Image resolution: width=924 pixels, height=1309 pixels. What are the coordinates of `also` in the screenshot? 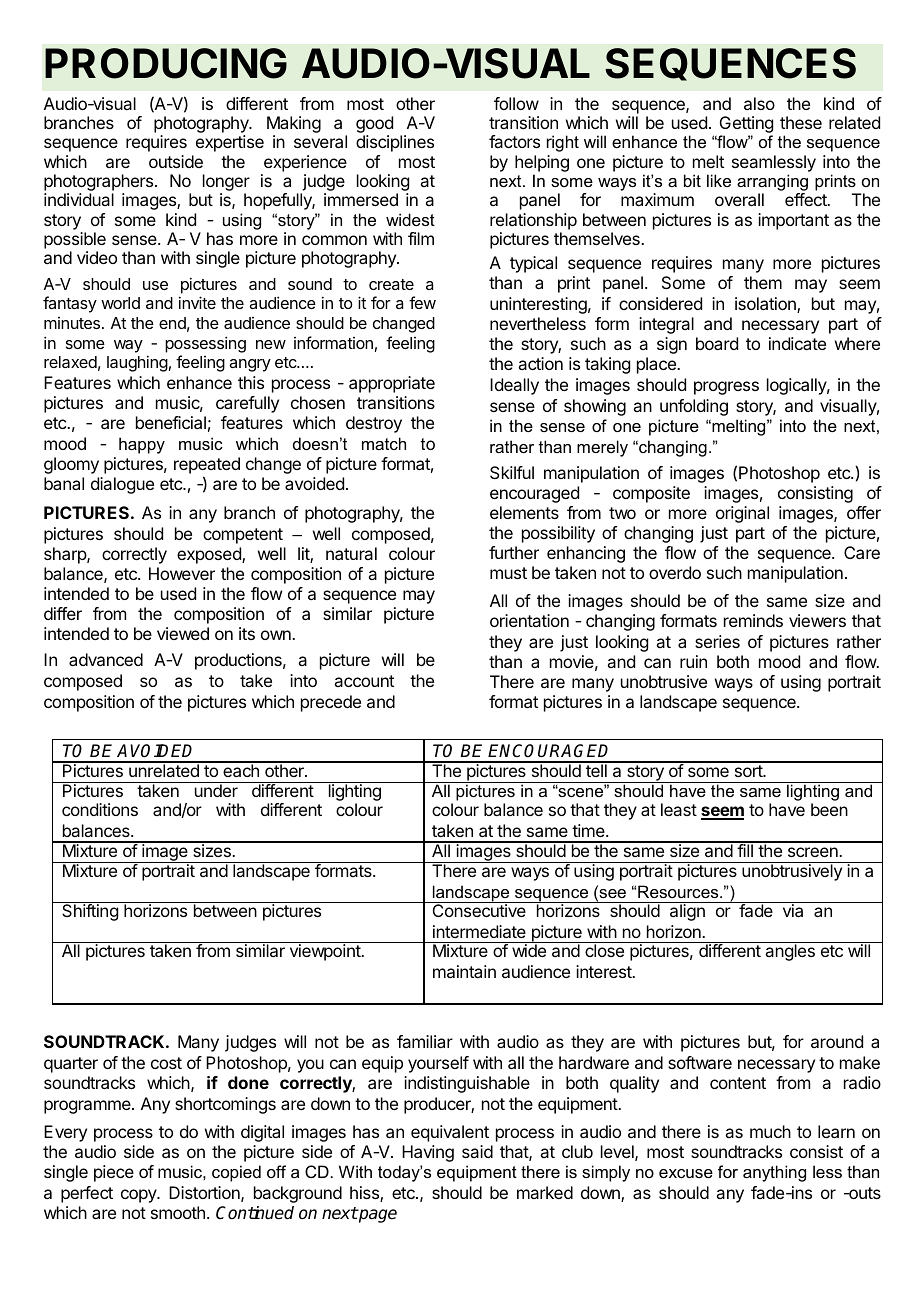 It's located at (759, 103).
